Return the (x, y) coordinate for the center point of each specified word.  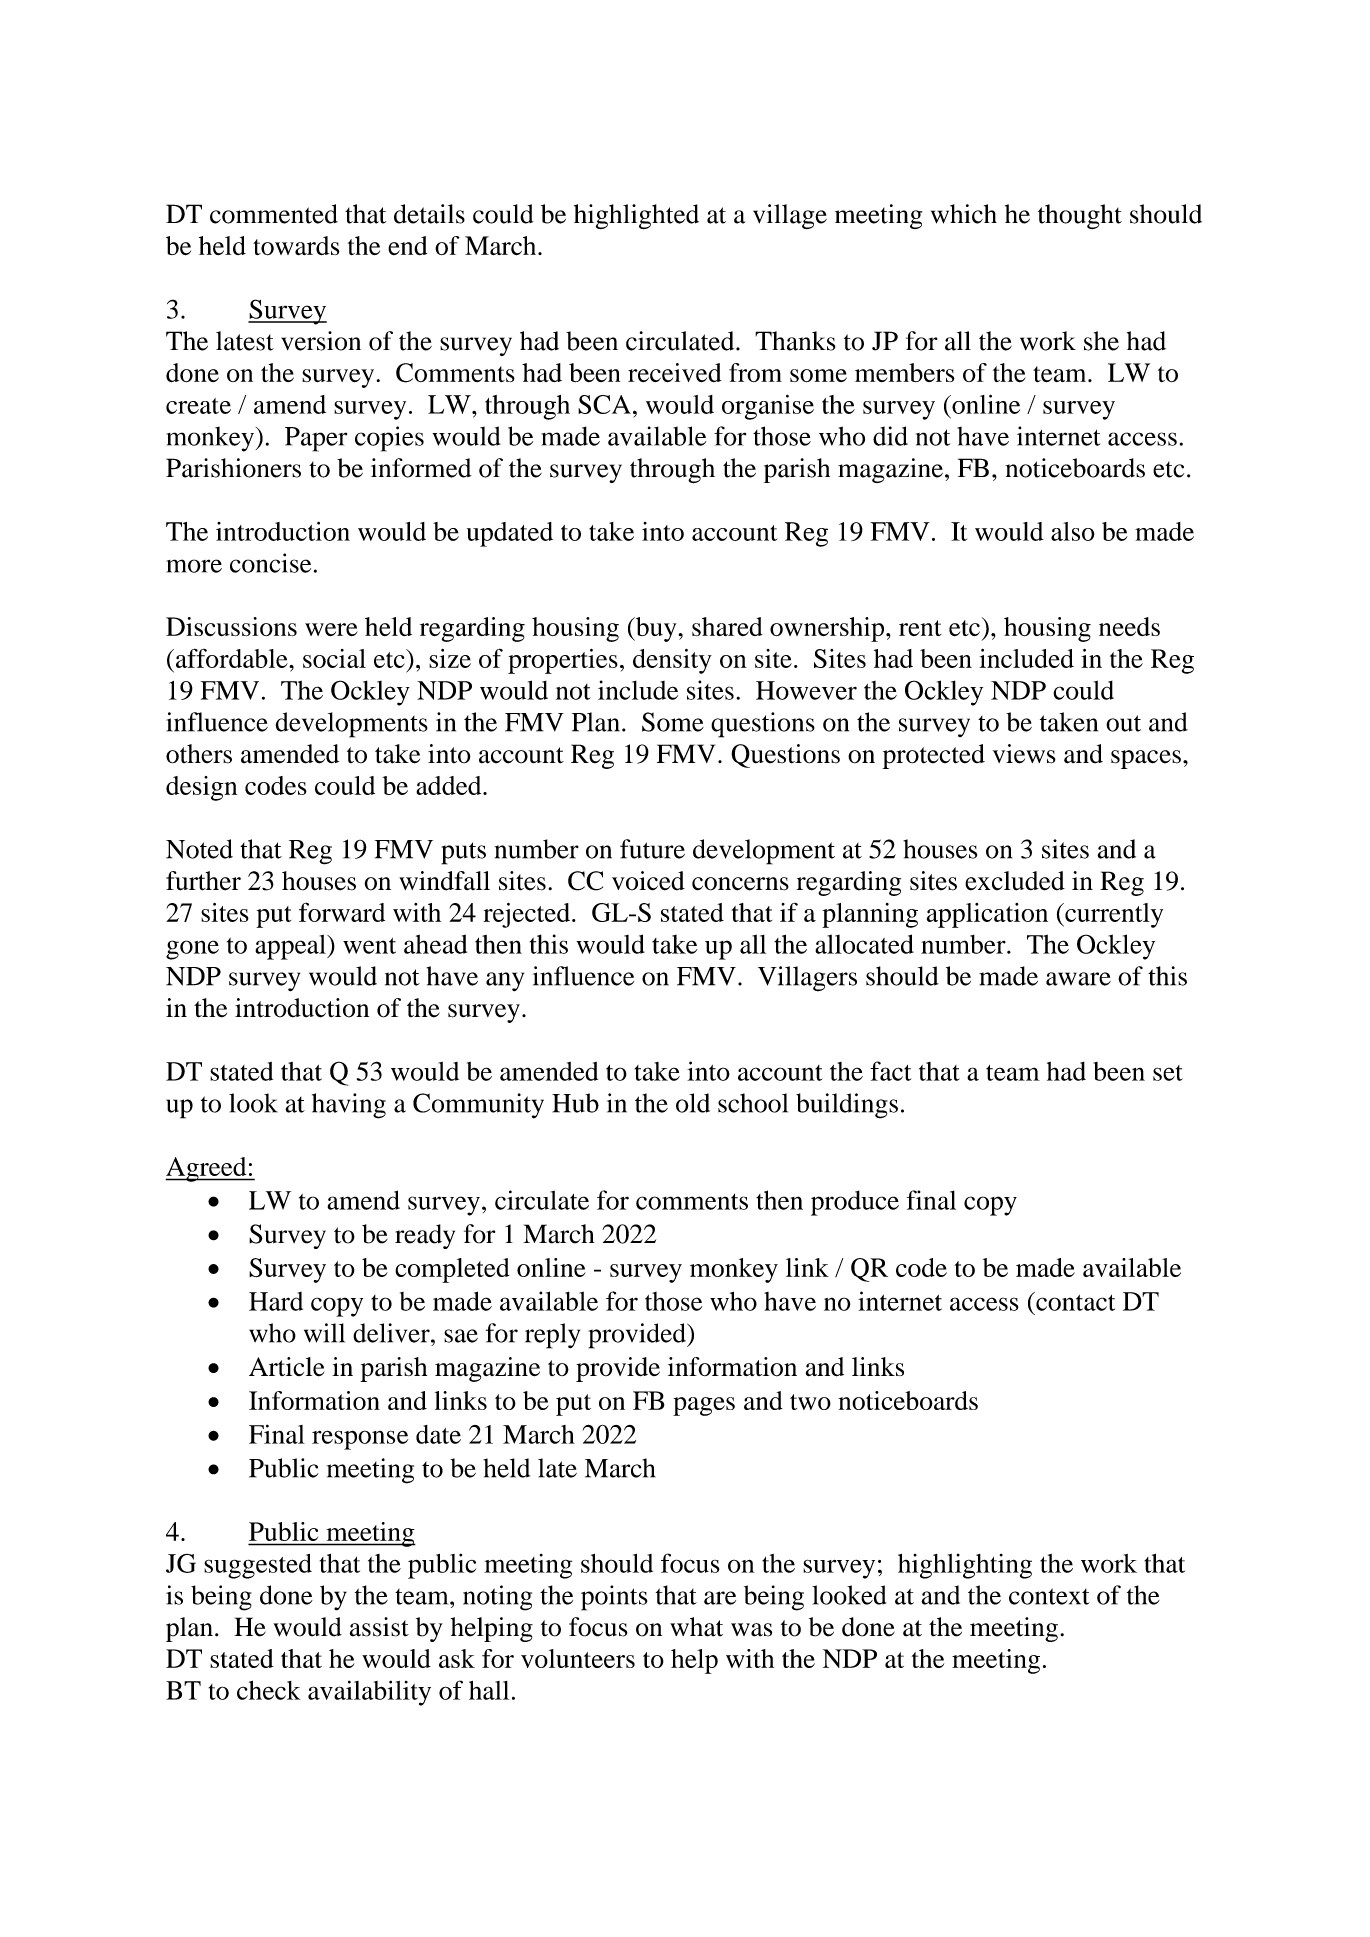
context (1049, 1596)
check (269, 1690)
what (696, 1627)
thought (1080, 216)
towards (296, 246)
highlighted (636, 216)
